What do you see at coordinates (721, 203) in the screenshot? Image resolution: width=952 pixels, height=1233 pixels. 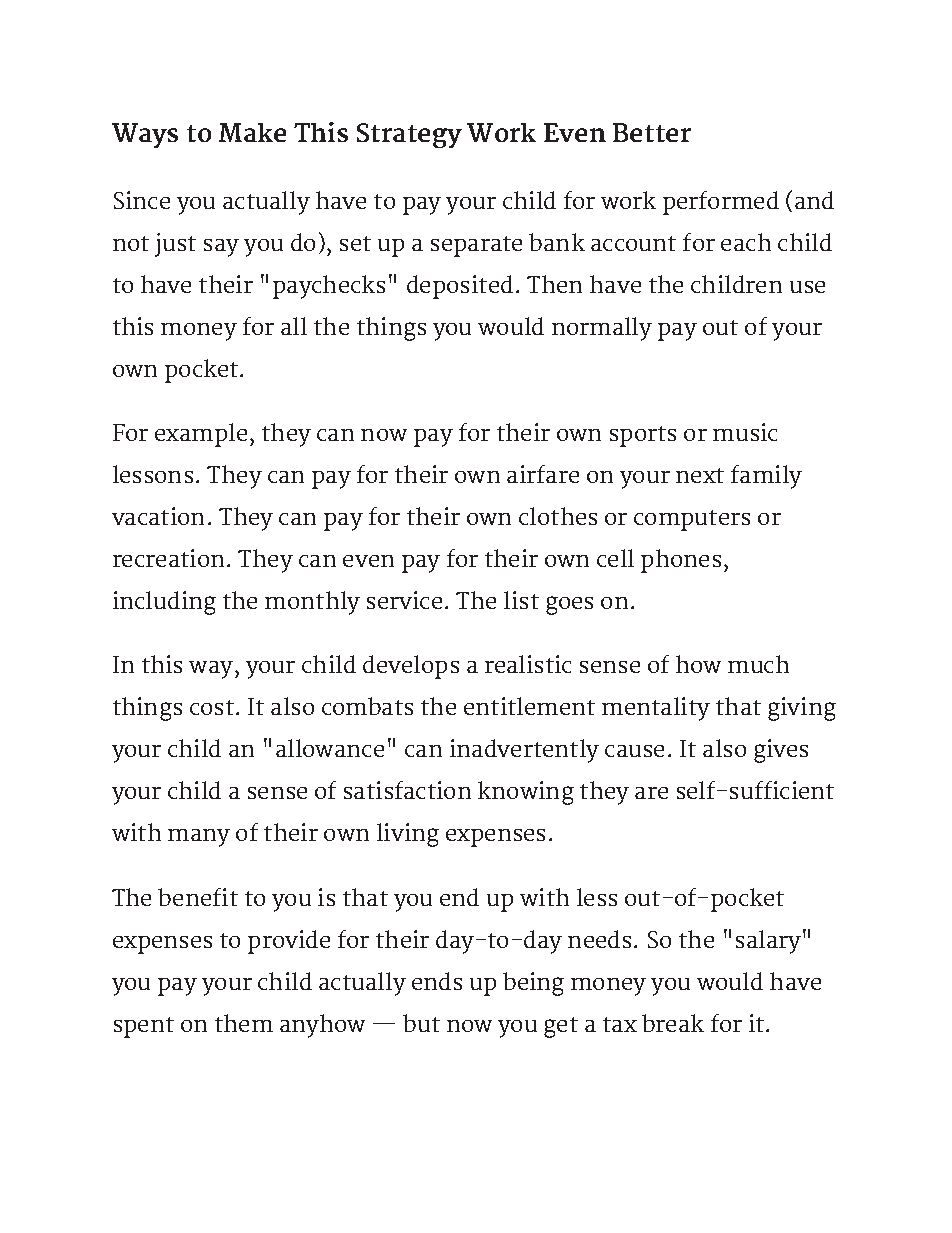 I see `performed` at bounding box center [721, 203].
